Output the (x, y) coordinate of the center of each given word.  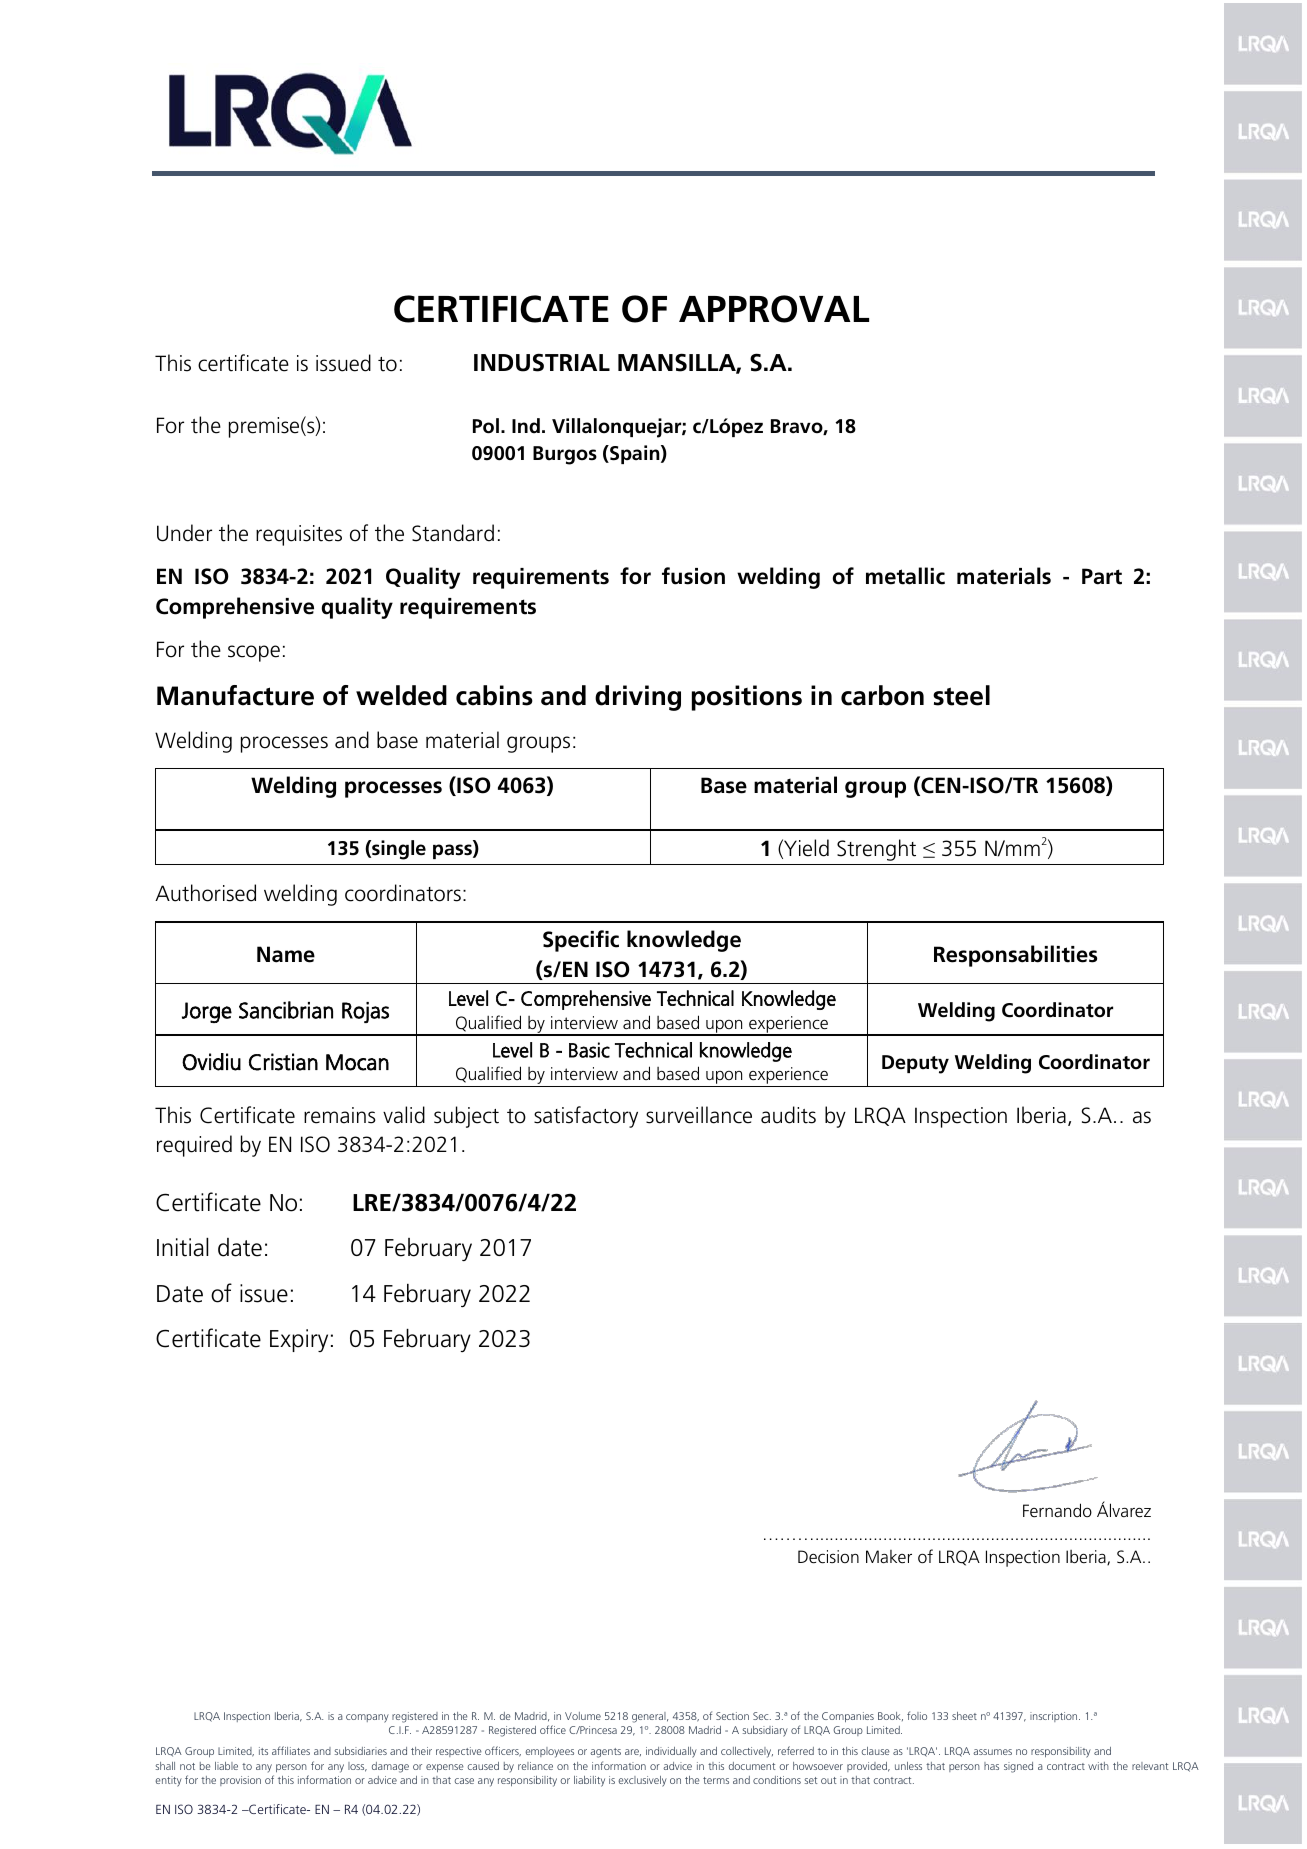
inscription (1055, 1717)
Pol (486, 426)
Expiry (299, 1340)
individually (671, 1752)
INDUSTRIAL (542, 362)
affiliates (291, 1750)
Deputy (915, 1064)
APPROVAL (774, 309)
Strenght (876, 850)
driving (638, 698)
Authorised (205, 893)
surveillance (699, 1115)
